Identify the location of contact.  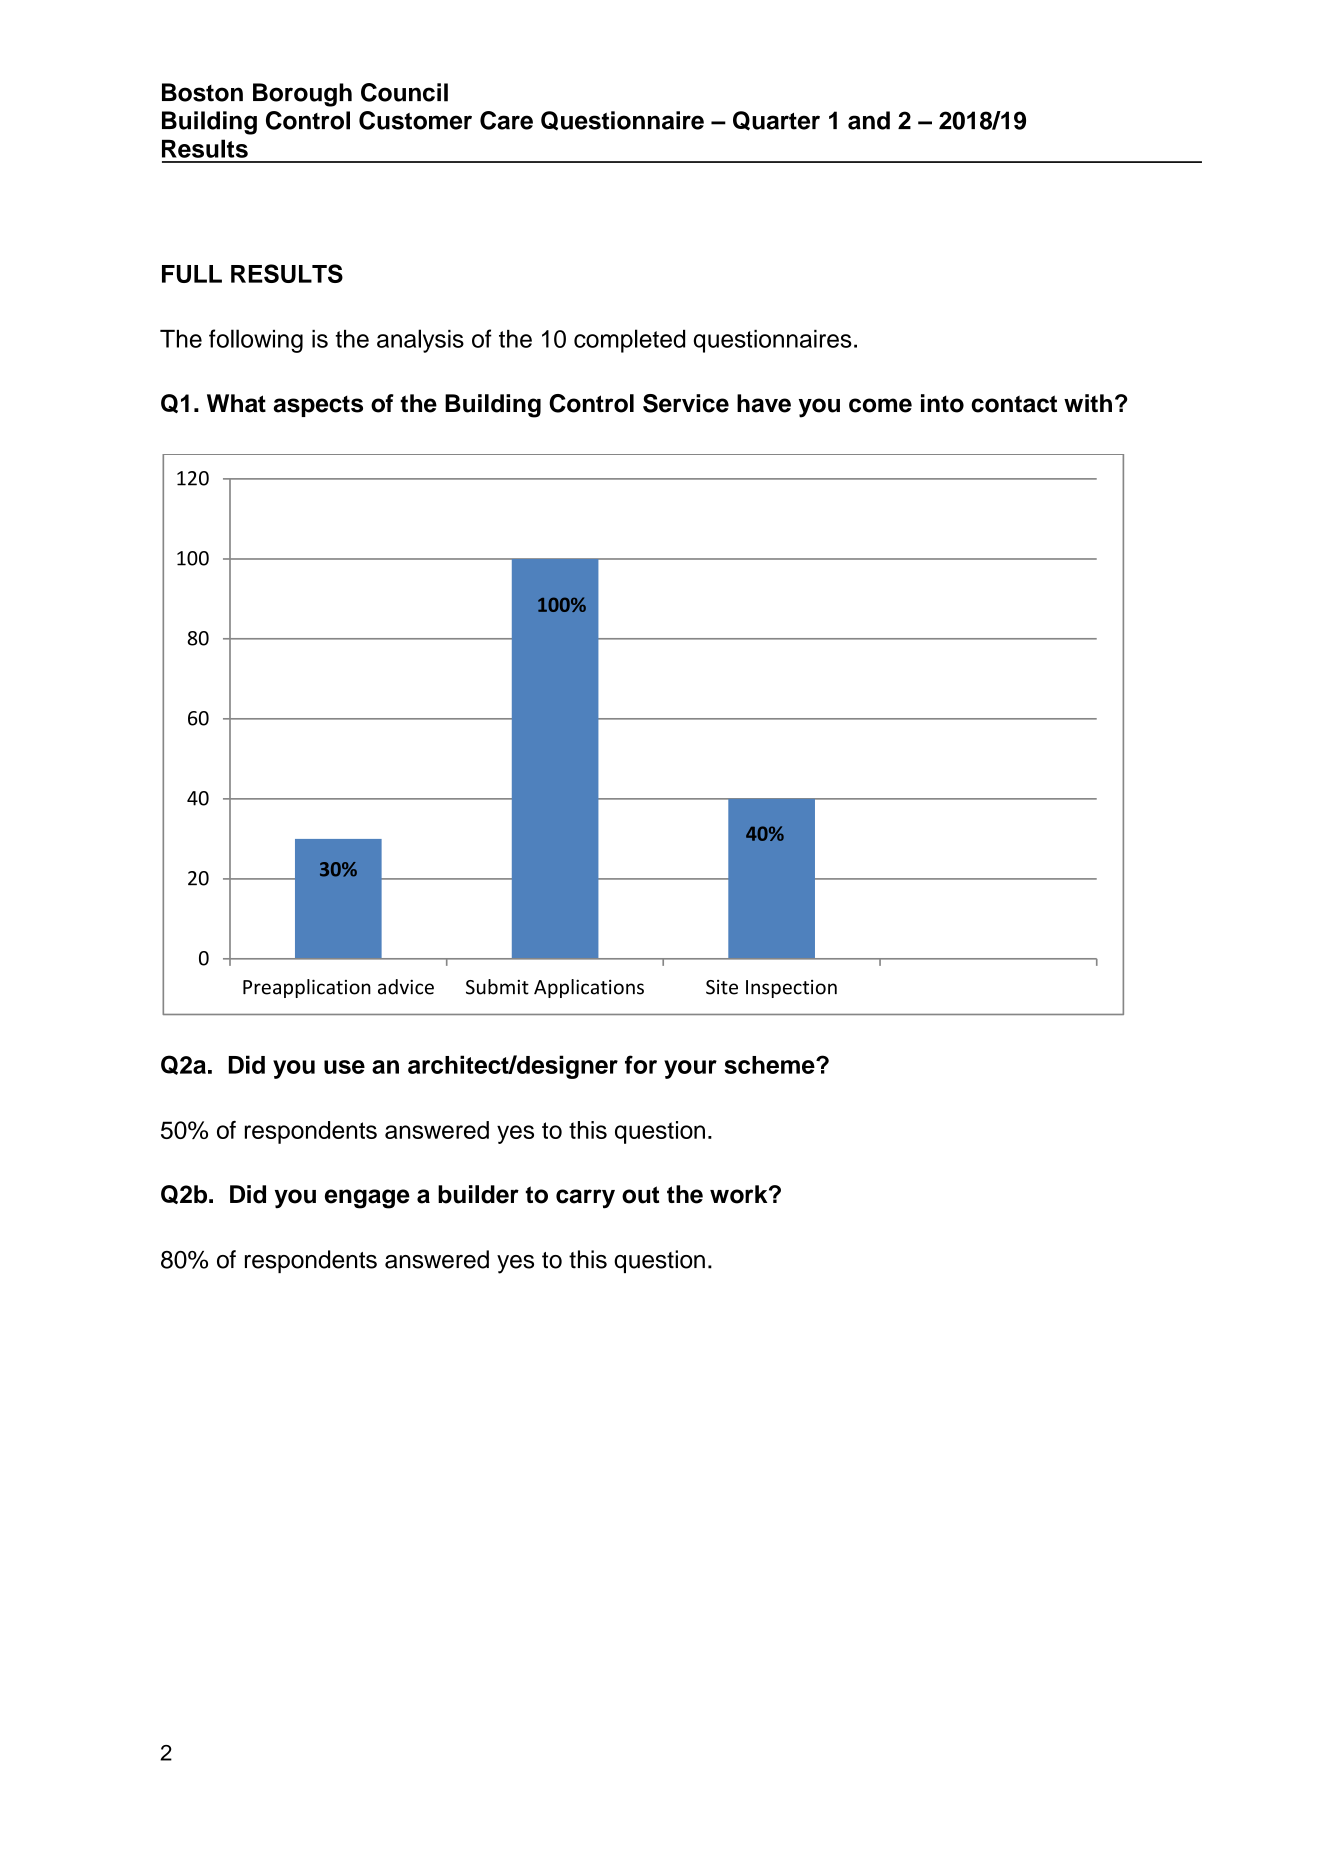
(1014, 404).
